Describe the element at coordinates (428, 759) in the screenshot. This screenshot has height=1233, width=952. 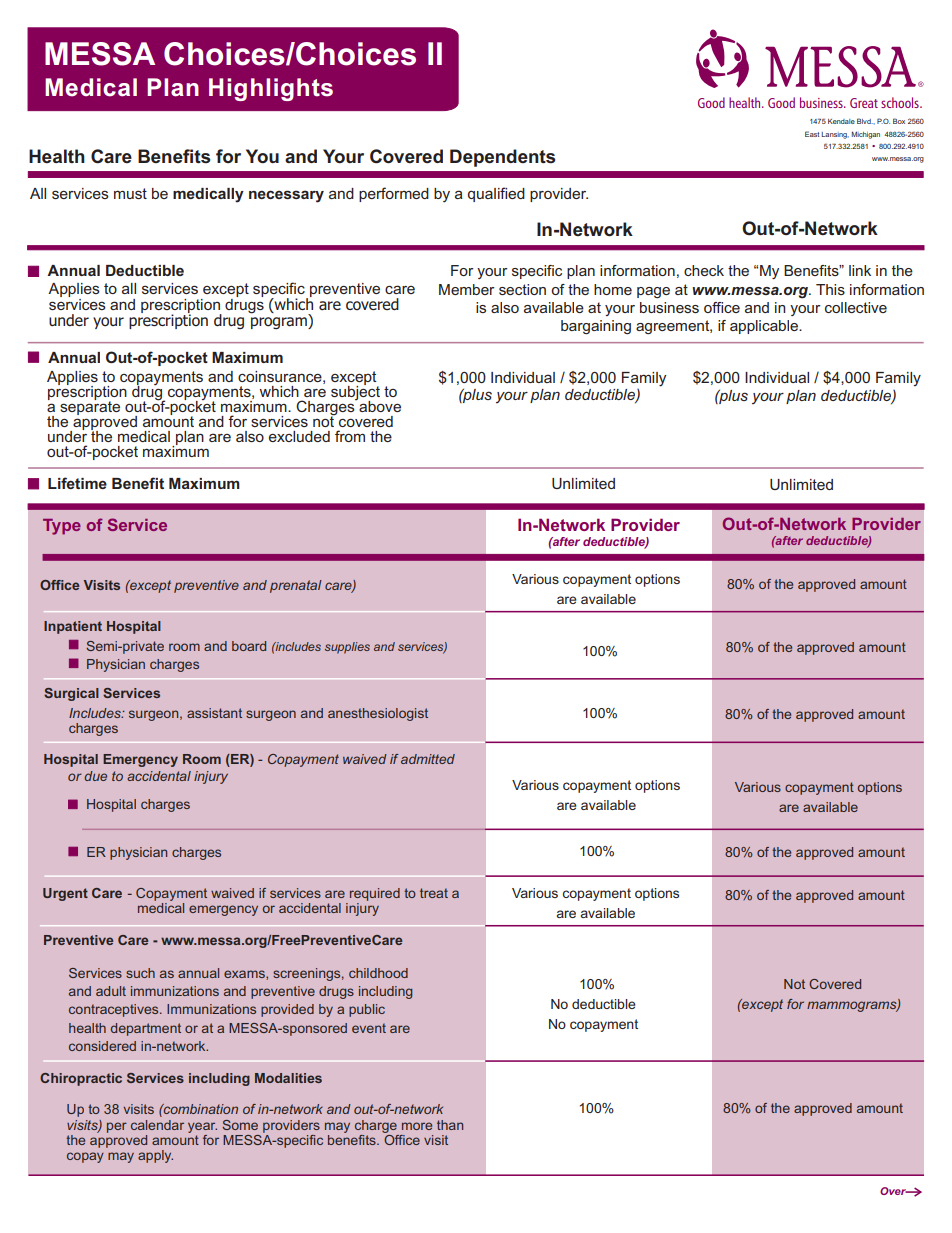
I see `admitted` at that location.
